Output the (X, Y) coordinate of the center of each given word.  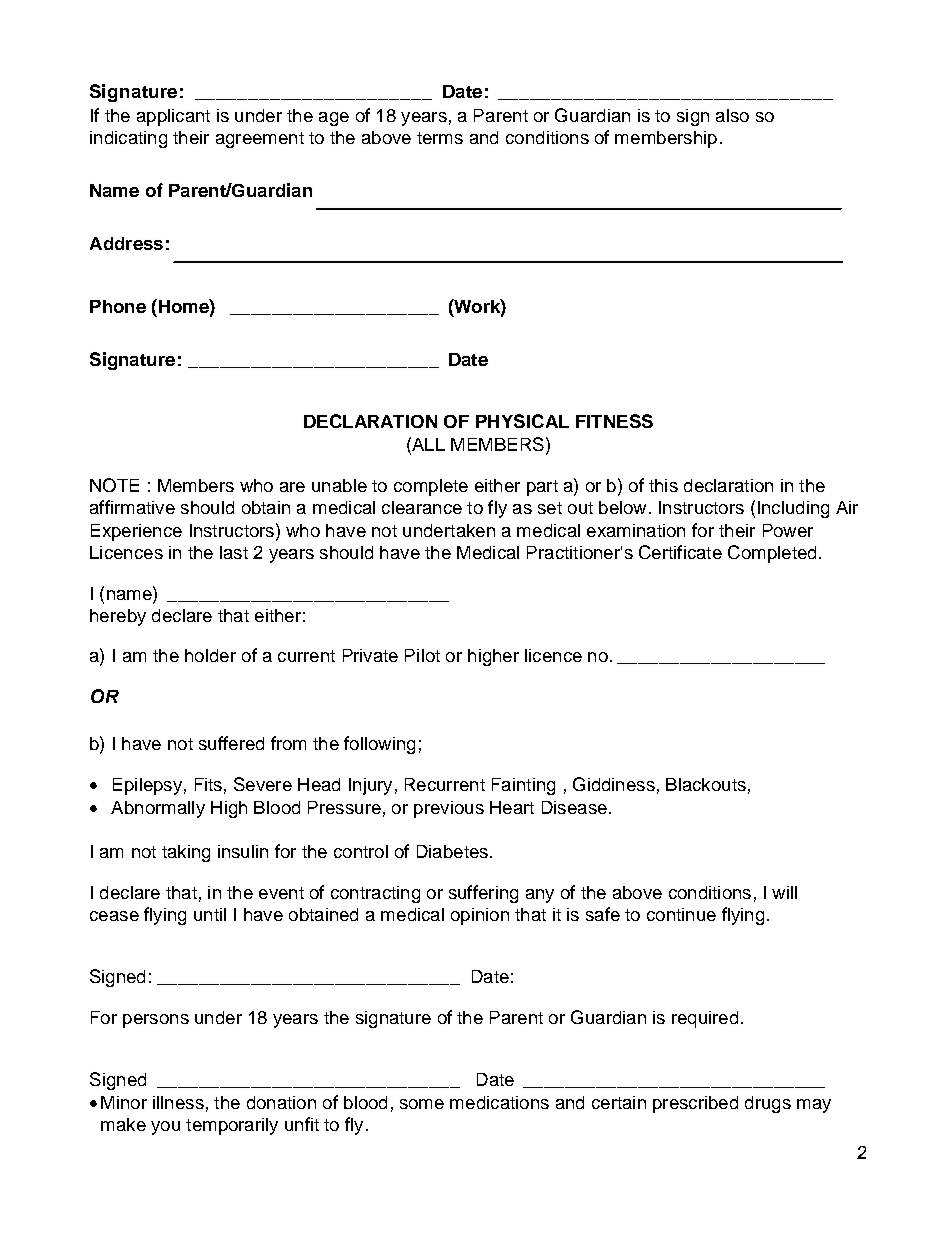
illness (178, 1102)
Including (793, 509)
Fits (208, 784)
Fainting (523, 786)
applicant (173, 117)
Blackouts (706, 784)
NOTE (114, 485)
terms (440, 138)
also (732, 115)
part (542, 488)
